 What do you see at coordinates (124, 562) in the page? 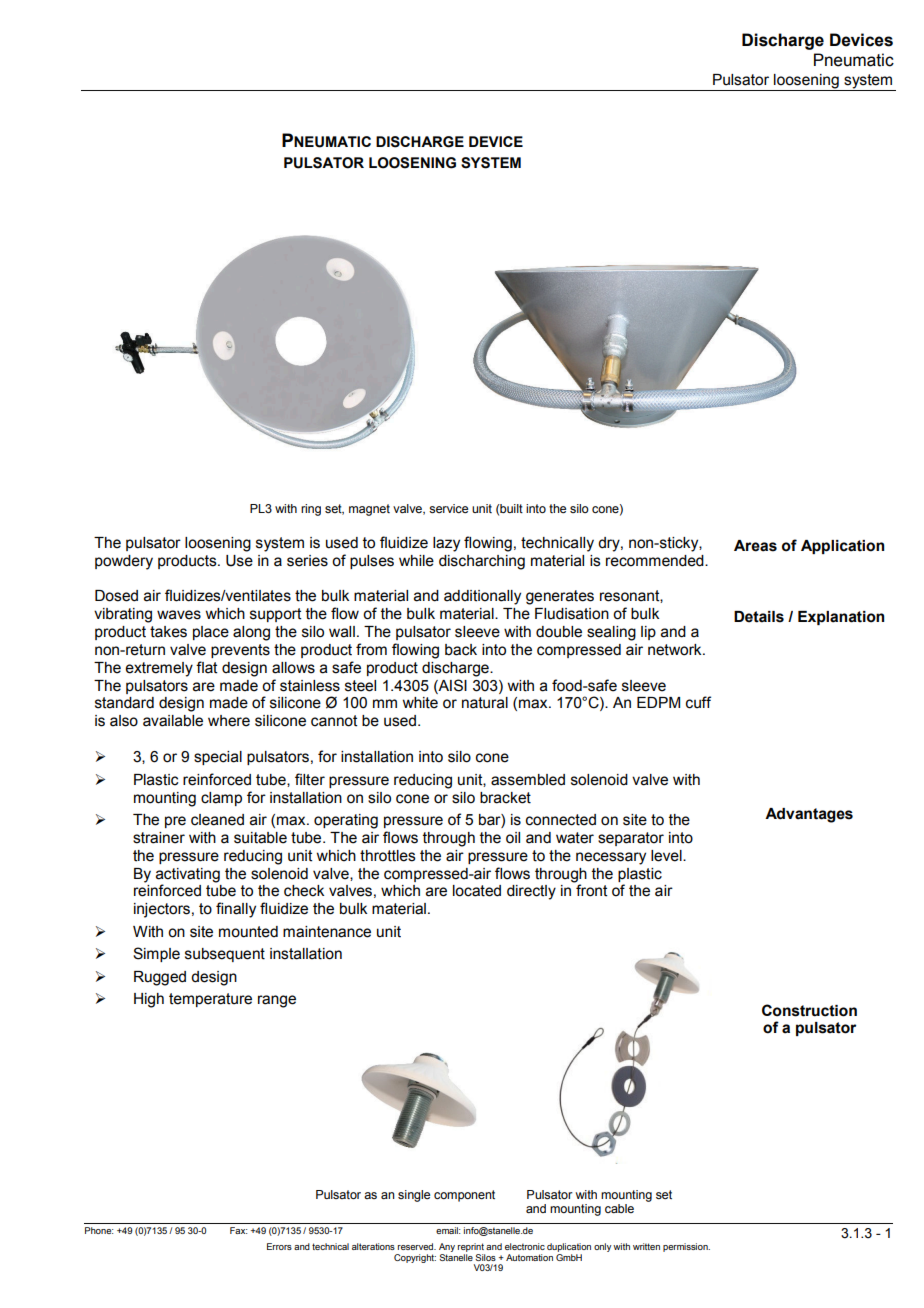
I see `powdery` at bounding box center [124, 562].
